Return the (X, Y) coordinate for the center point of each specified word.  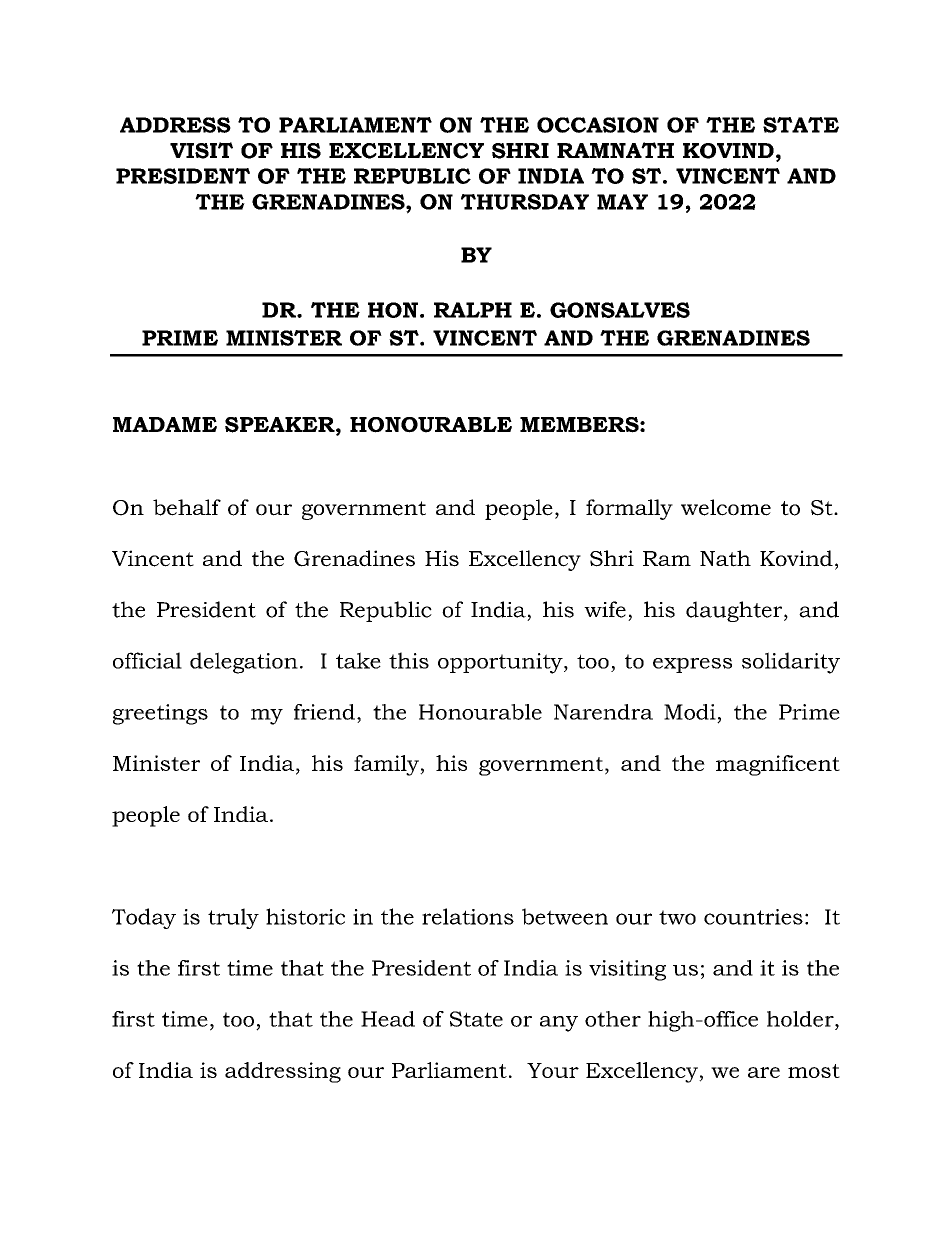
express (692, 665)
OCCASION (598, 125)
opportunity (501, 663)
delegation (244, 663)
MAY (622, 202)
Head (388, 1019)
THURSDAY (525, 202)
